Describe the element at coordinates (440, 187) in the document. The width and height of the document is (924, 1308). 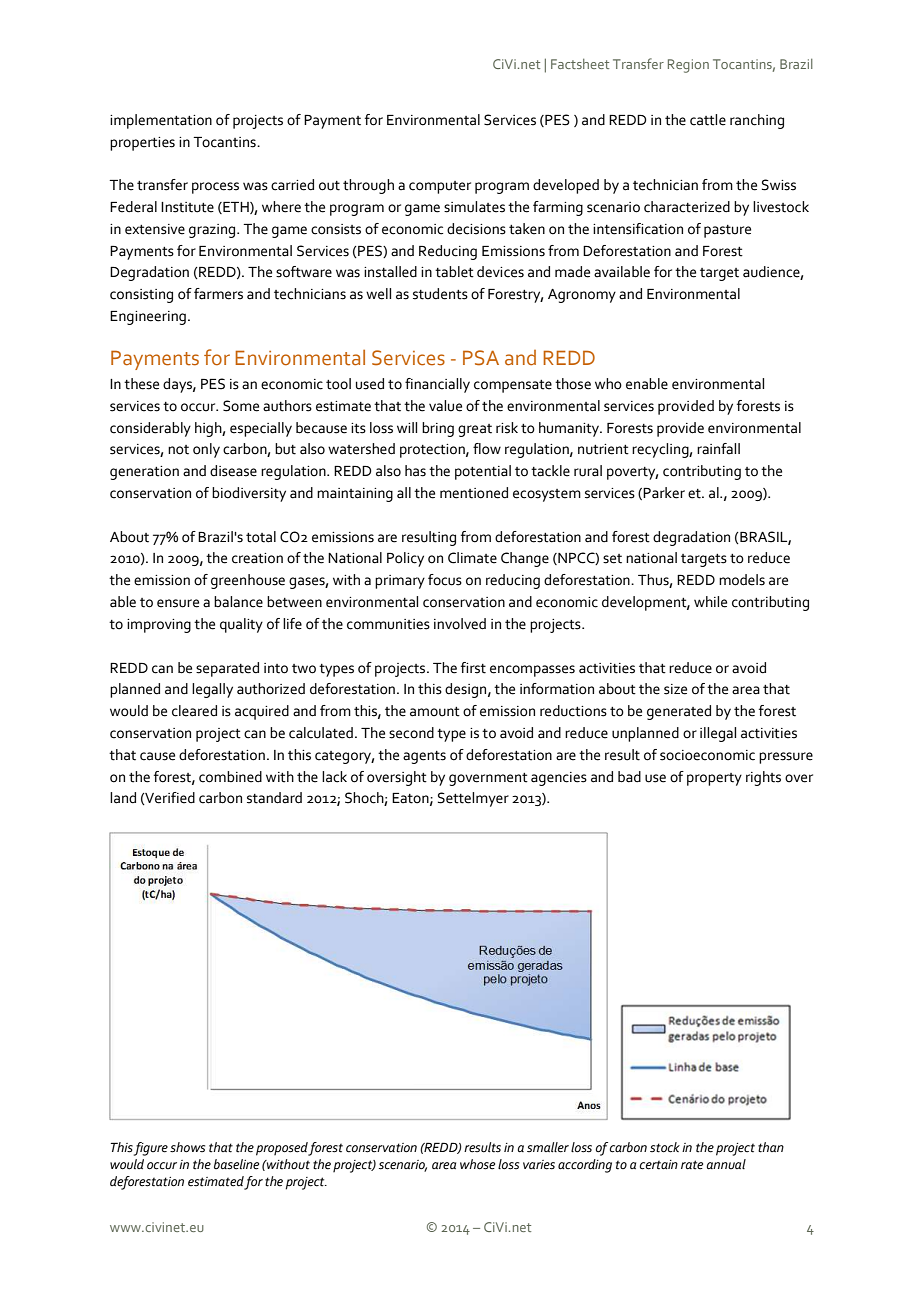
I see `computer` at that location.
